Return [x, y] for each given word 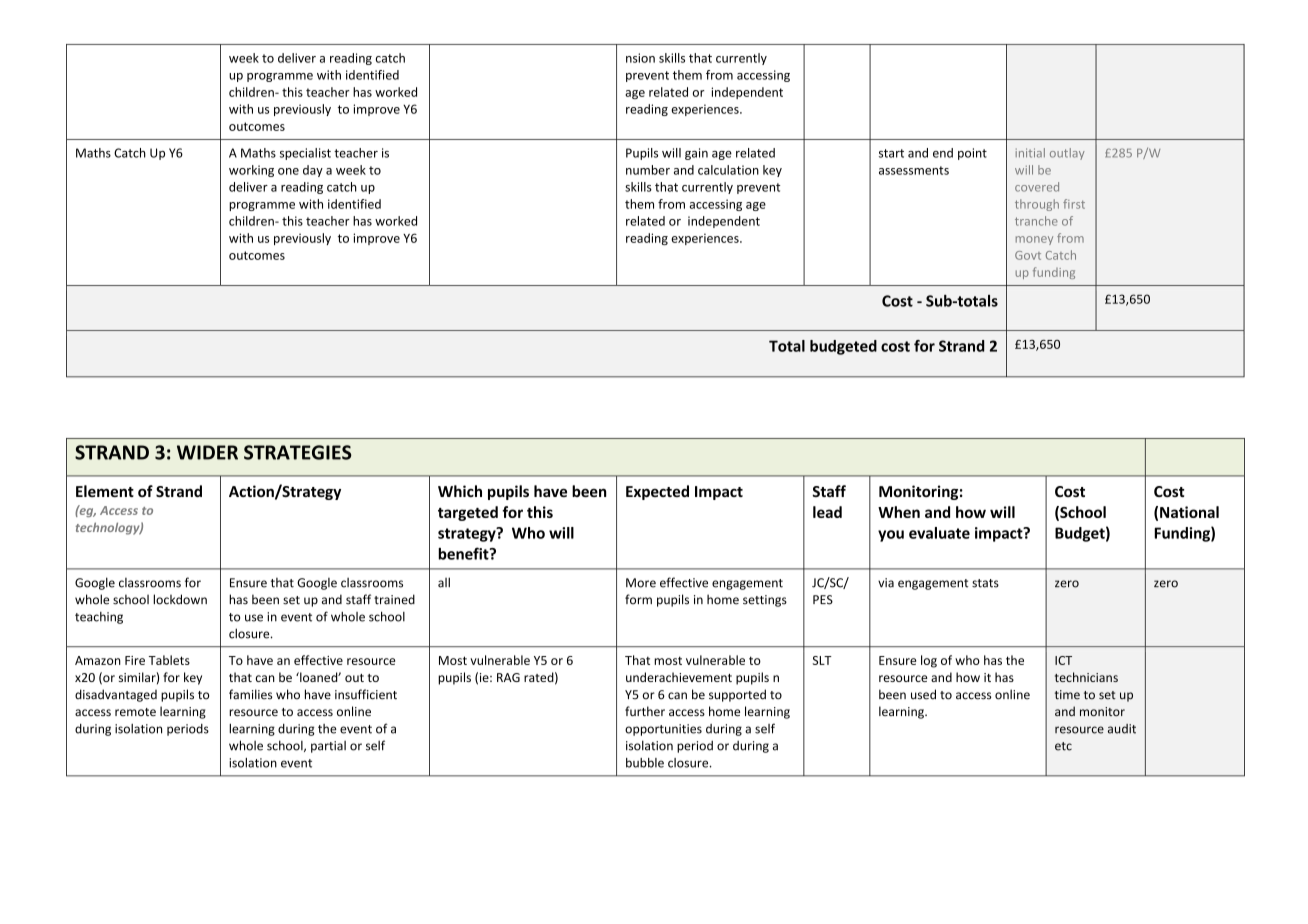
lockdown [180, 599]
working [251, 171]
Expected [657, 492]
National [1189, 512]
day [313, 171]
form [638, 599]
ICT [1063, 660]
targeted [468, 513]
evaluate [939, 533]
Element [105, 491]
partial [328, 747]
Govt [1028, 255]
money [1034, 240]
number [648, 170]
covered [1037, 187]
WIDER [207, 452]
